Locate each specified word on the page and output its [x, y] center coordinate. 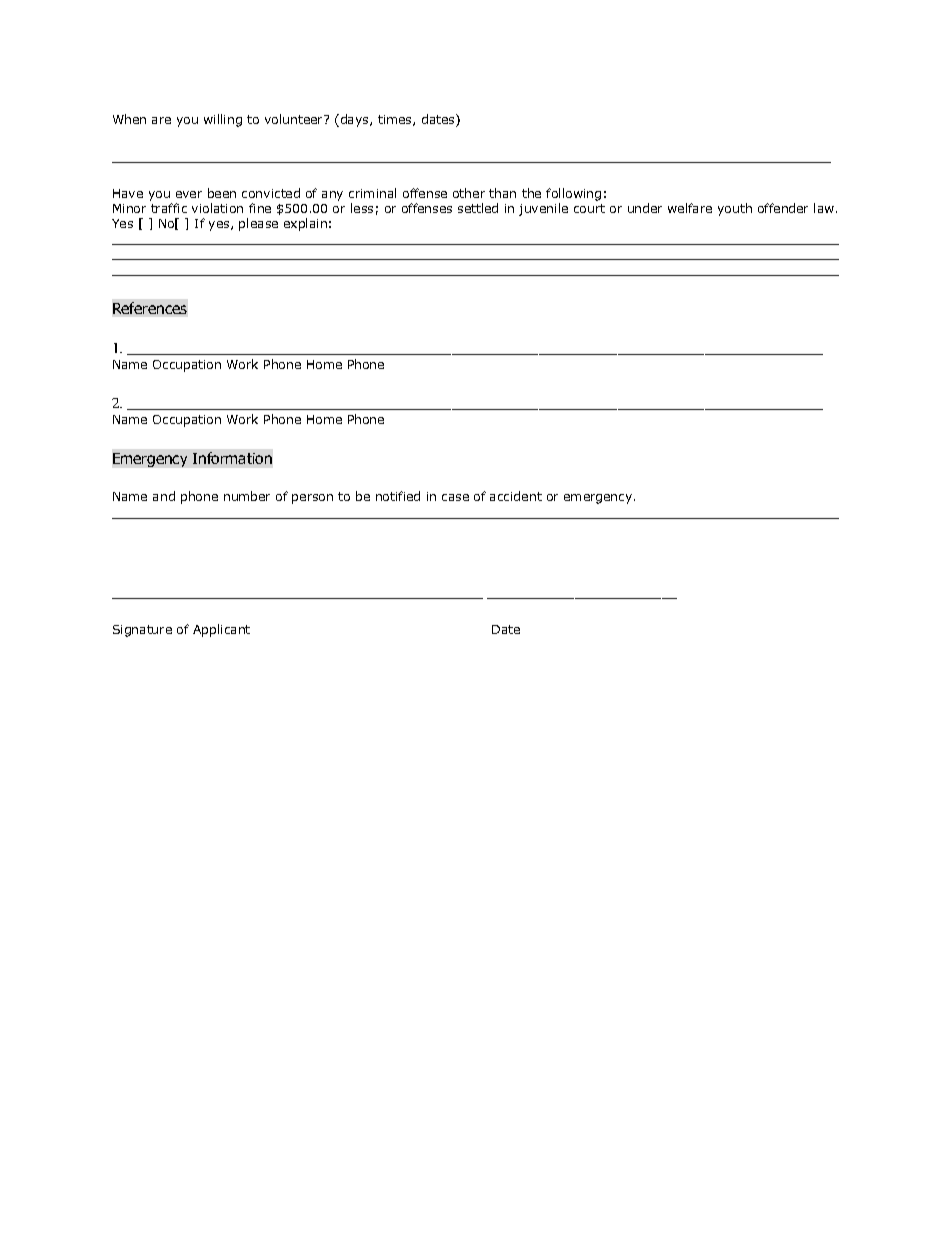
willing [223, 120]
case [455, 497]
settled [478, 208]
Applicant [221, 630]
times [396, 120]
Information [232, 458]
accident [516, 496]
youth [735, 209]
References [150, 308]
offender [783, 208]
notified [398, 496]
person [312, 499]
